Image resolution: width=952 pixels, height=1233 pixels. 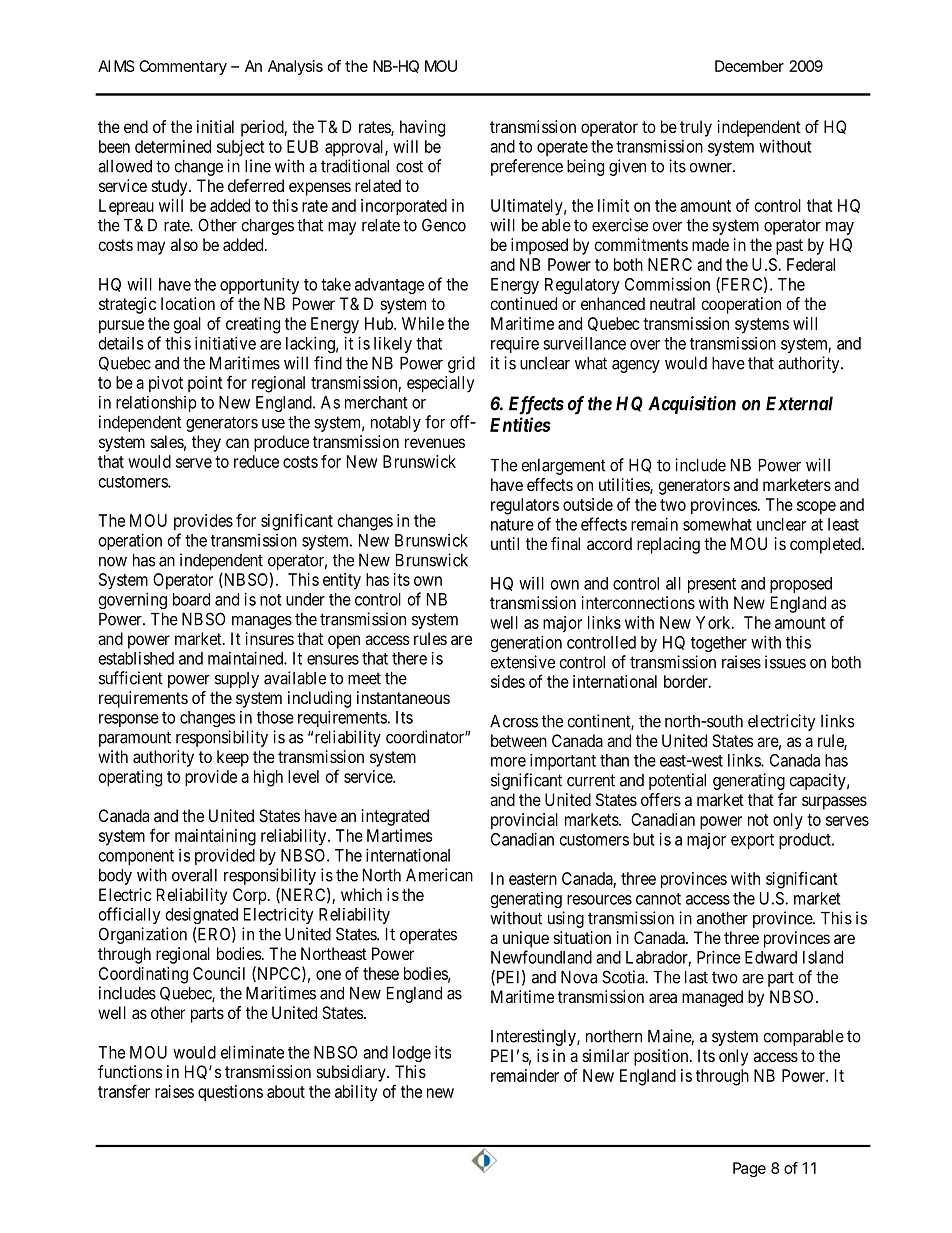 I want to click on initial, so click(x=215, y=126).
